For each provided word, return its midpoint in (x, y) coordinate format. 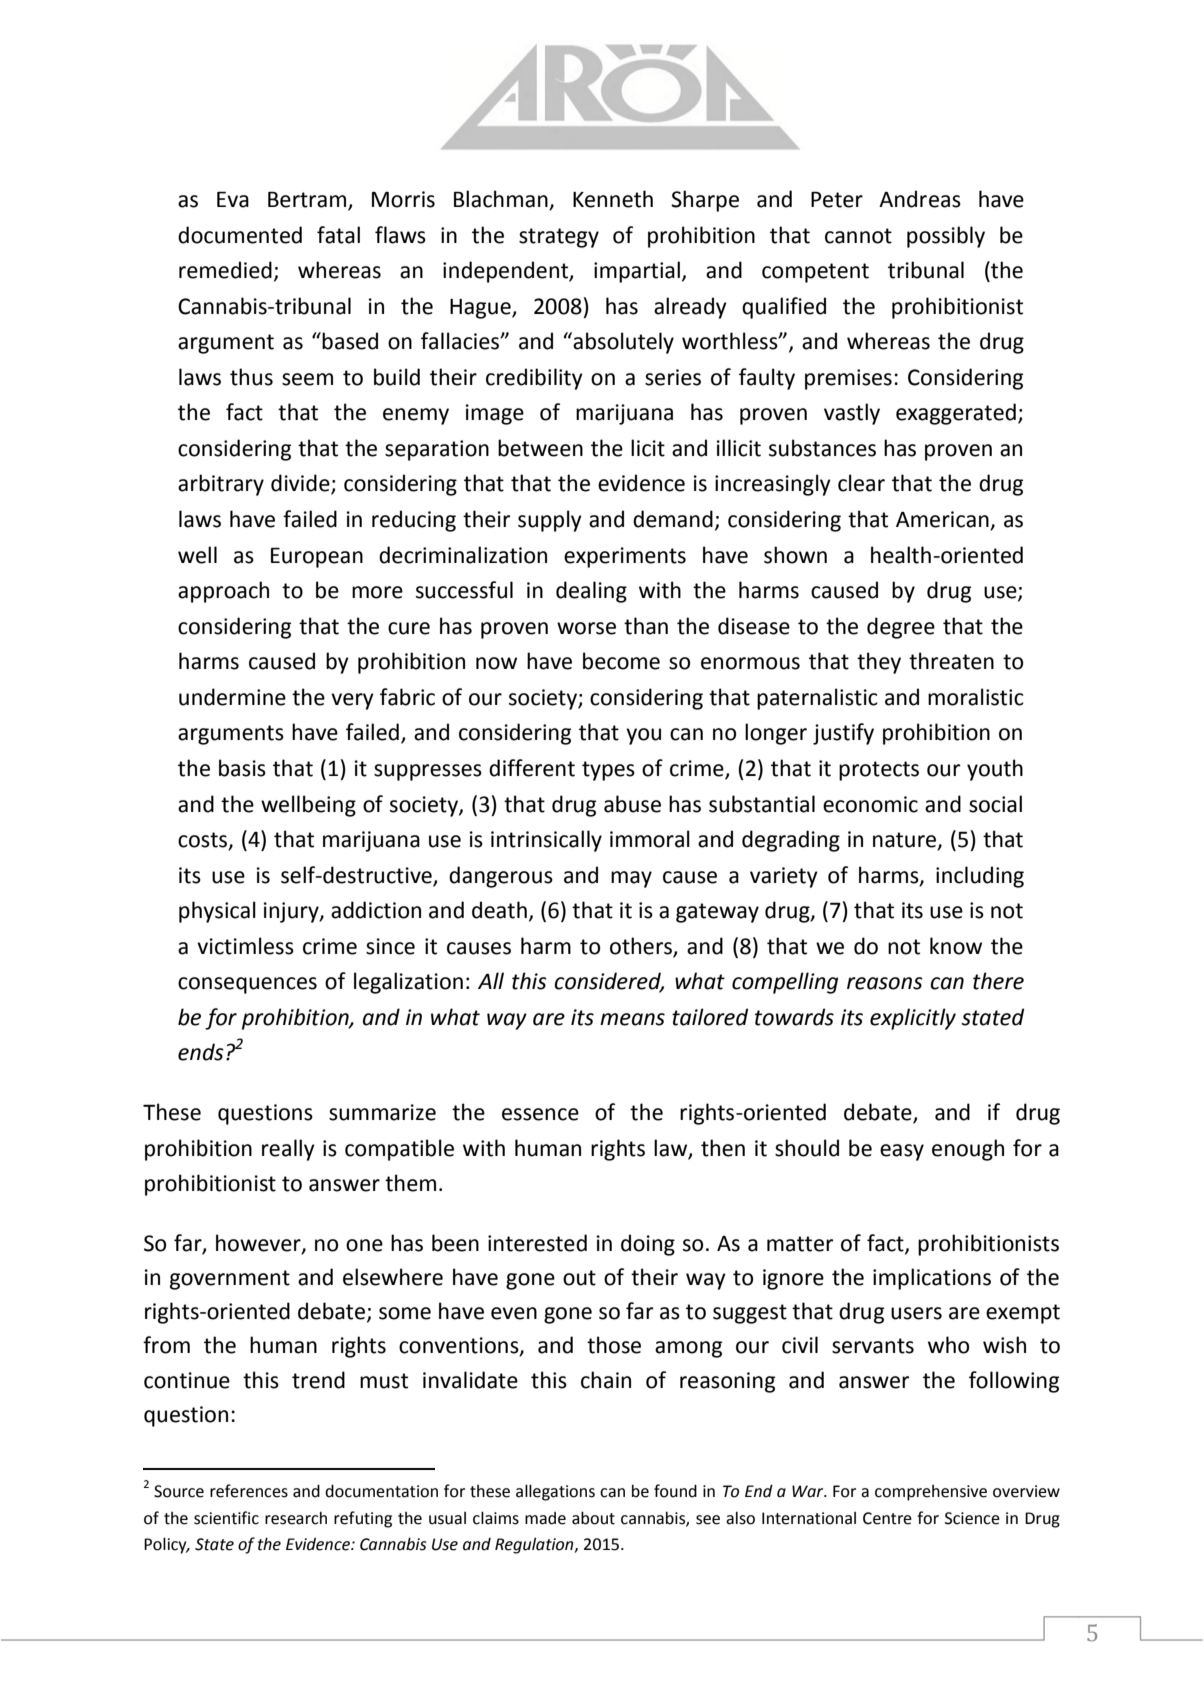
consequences (247, 985)
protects (879, 771)
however (259, 1244)
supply (550, 521)
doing (648, 1245)
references (249, 1491)
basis (242, 768)
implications (932, 1279)
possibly (946, 237)
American (943, 520)
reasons (885, 983)
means (632, 1019)
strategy (559, 238)
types (608, 771)
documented (240, 235)
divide (301, 484)
